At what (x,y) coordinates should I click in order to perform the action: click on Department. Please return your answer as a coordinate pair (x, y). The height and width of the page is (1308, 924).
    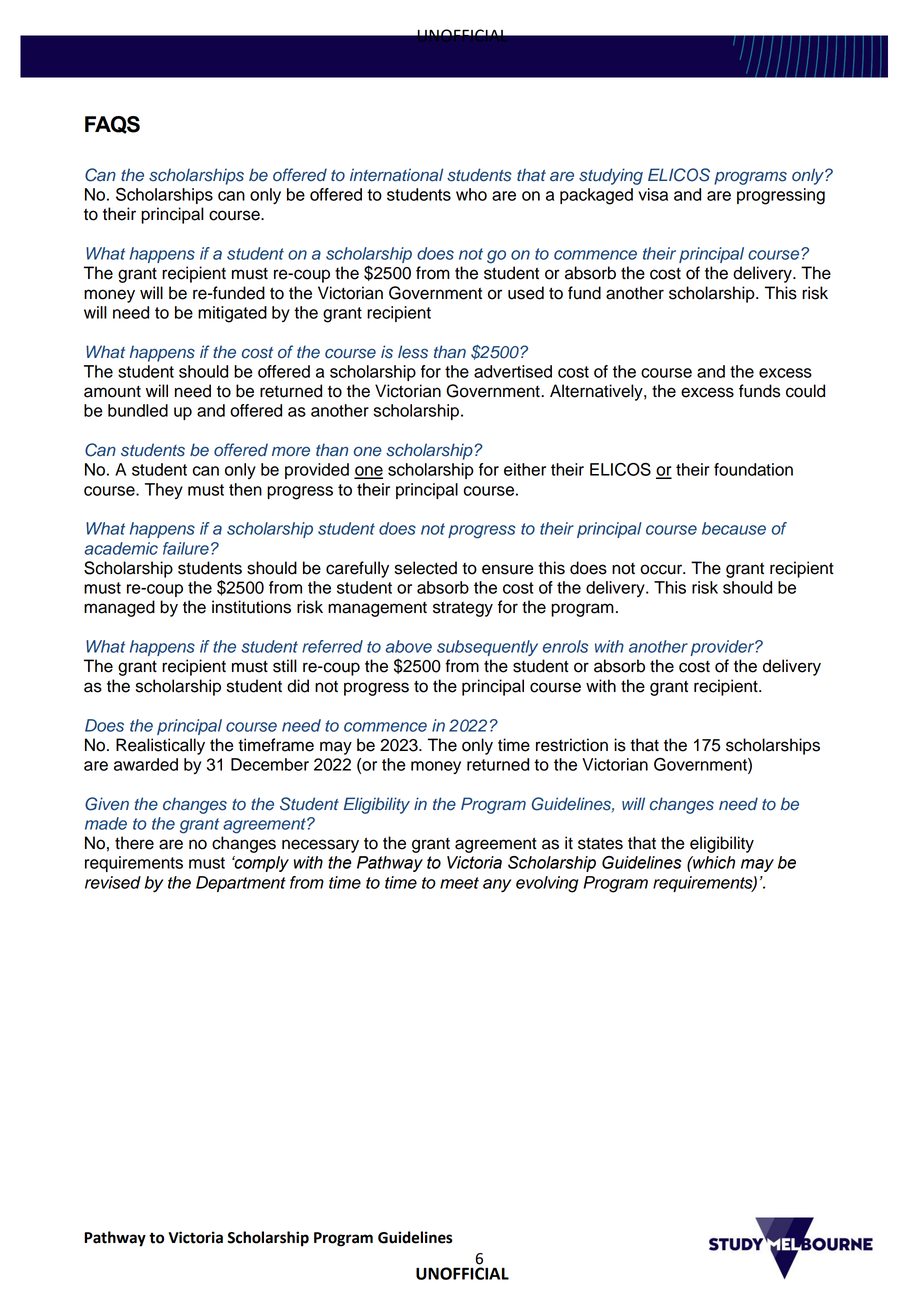
    Looking at the image, I should click on (241, 884).
